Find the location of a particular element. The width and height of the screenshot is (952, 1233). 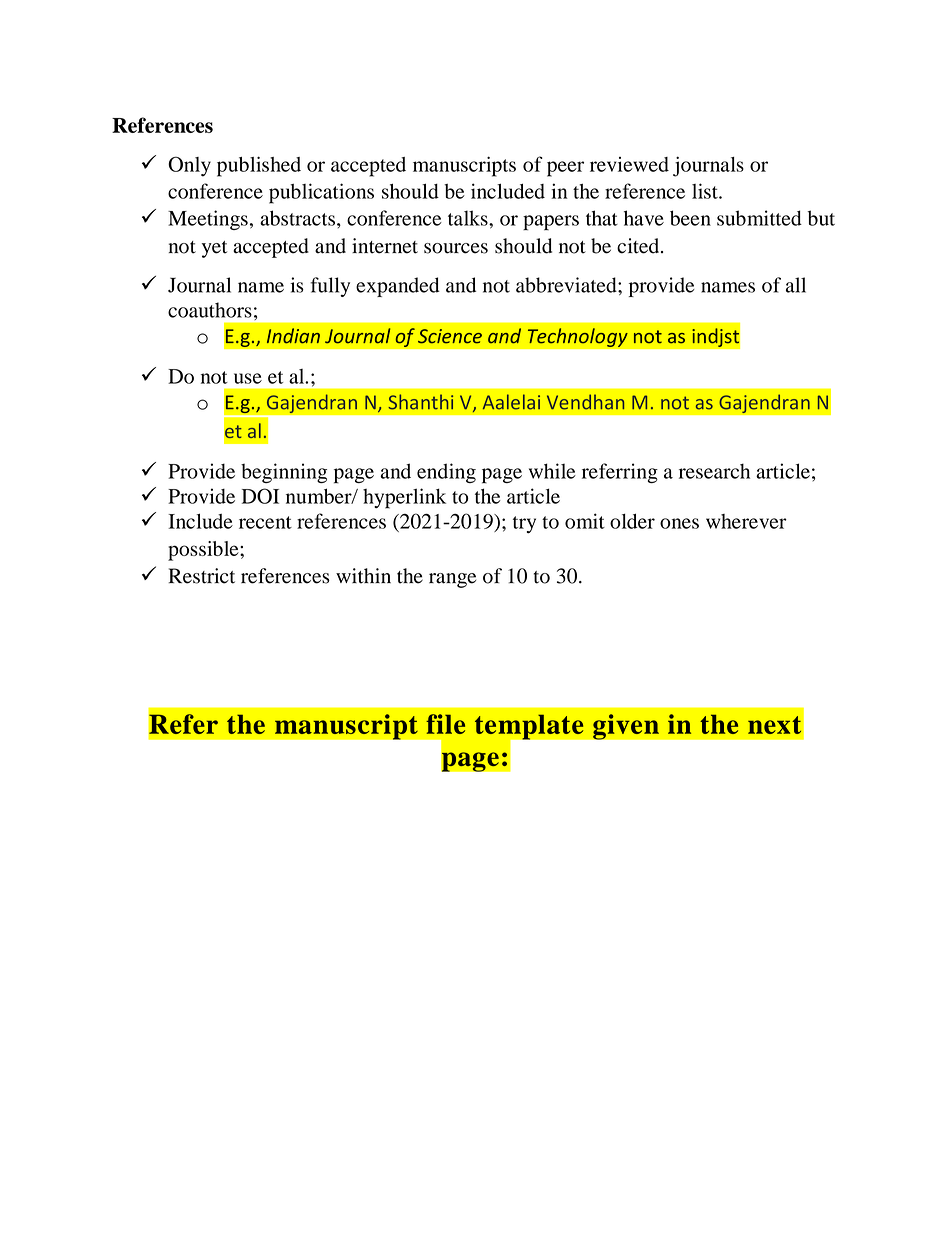

published is located at coordinates (259, 166).
